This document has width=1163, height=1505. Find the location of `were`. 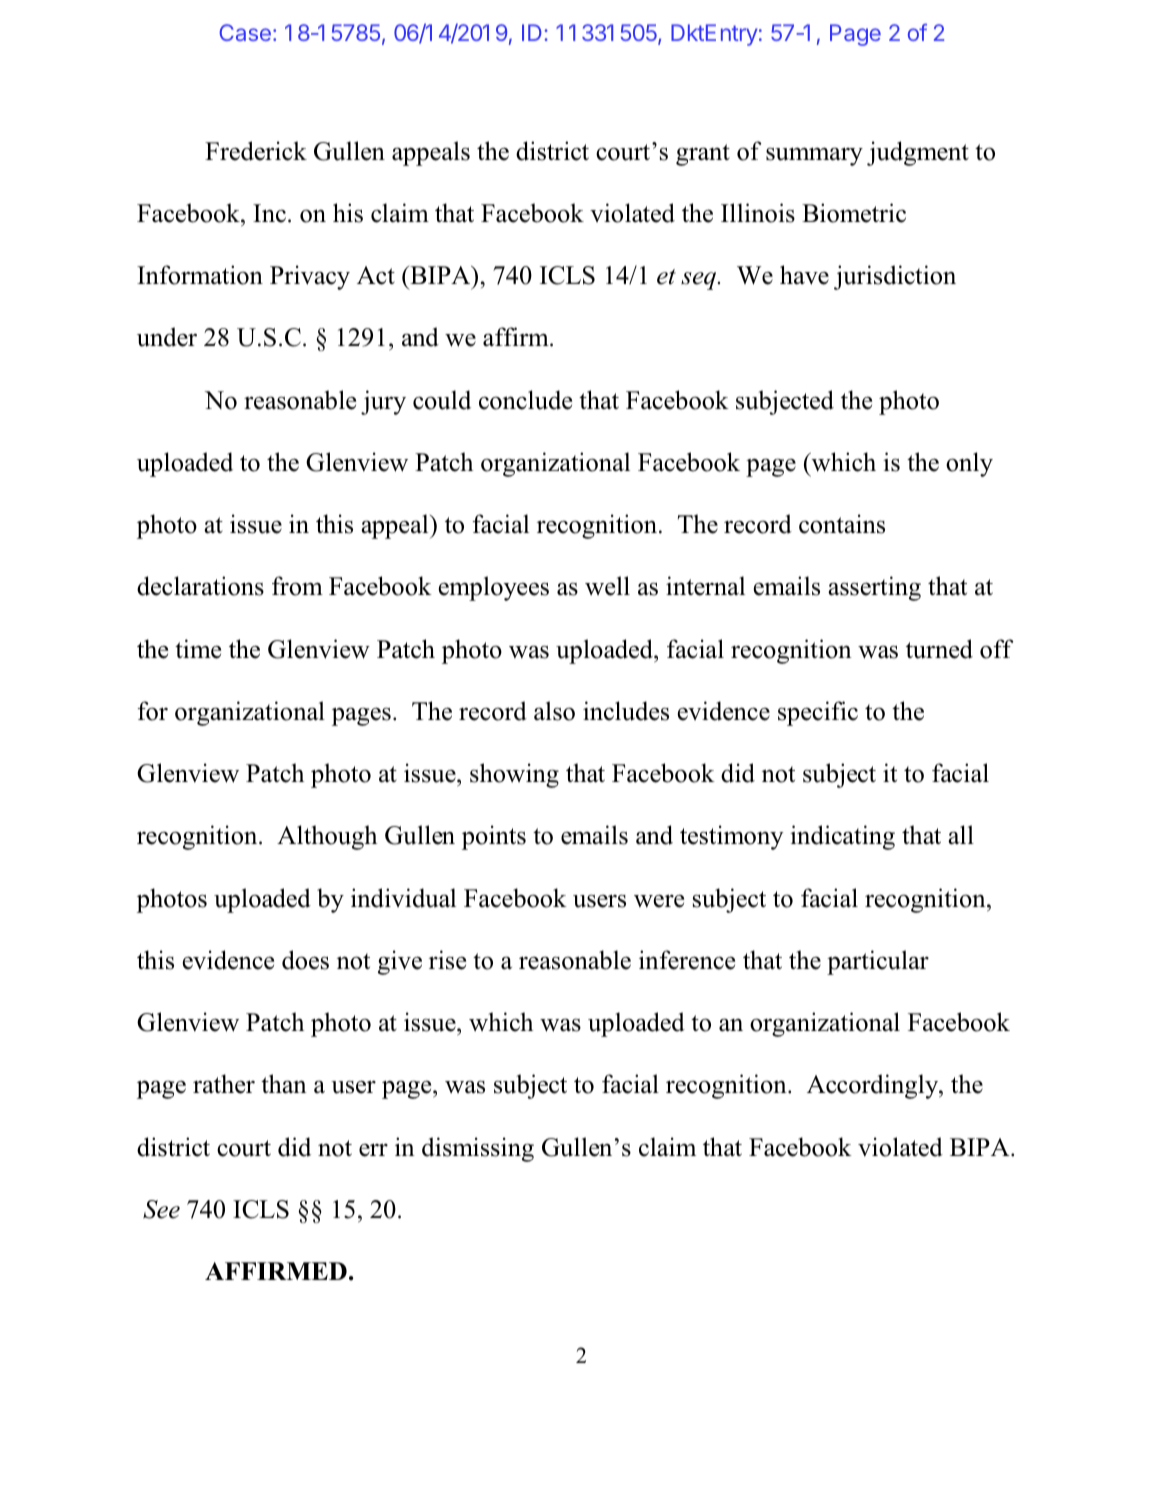

were is located at coordinates (659, 901).
